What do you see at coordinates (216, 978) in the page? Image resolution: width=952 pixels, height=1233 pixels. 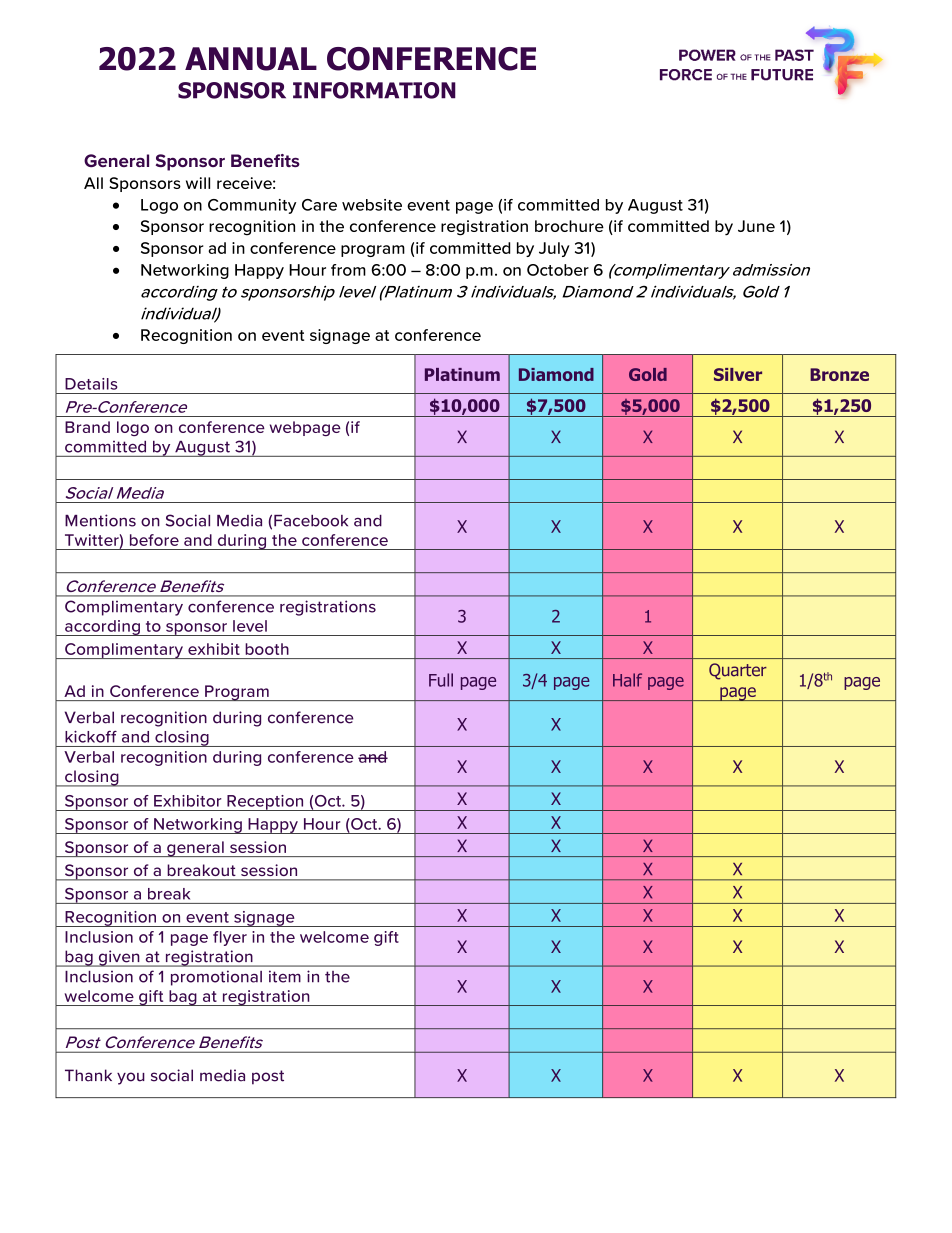 I see `promotional` at bounding box center [216, 978].
